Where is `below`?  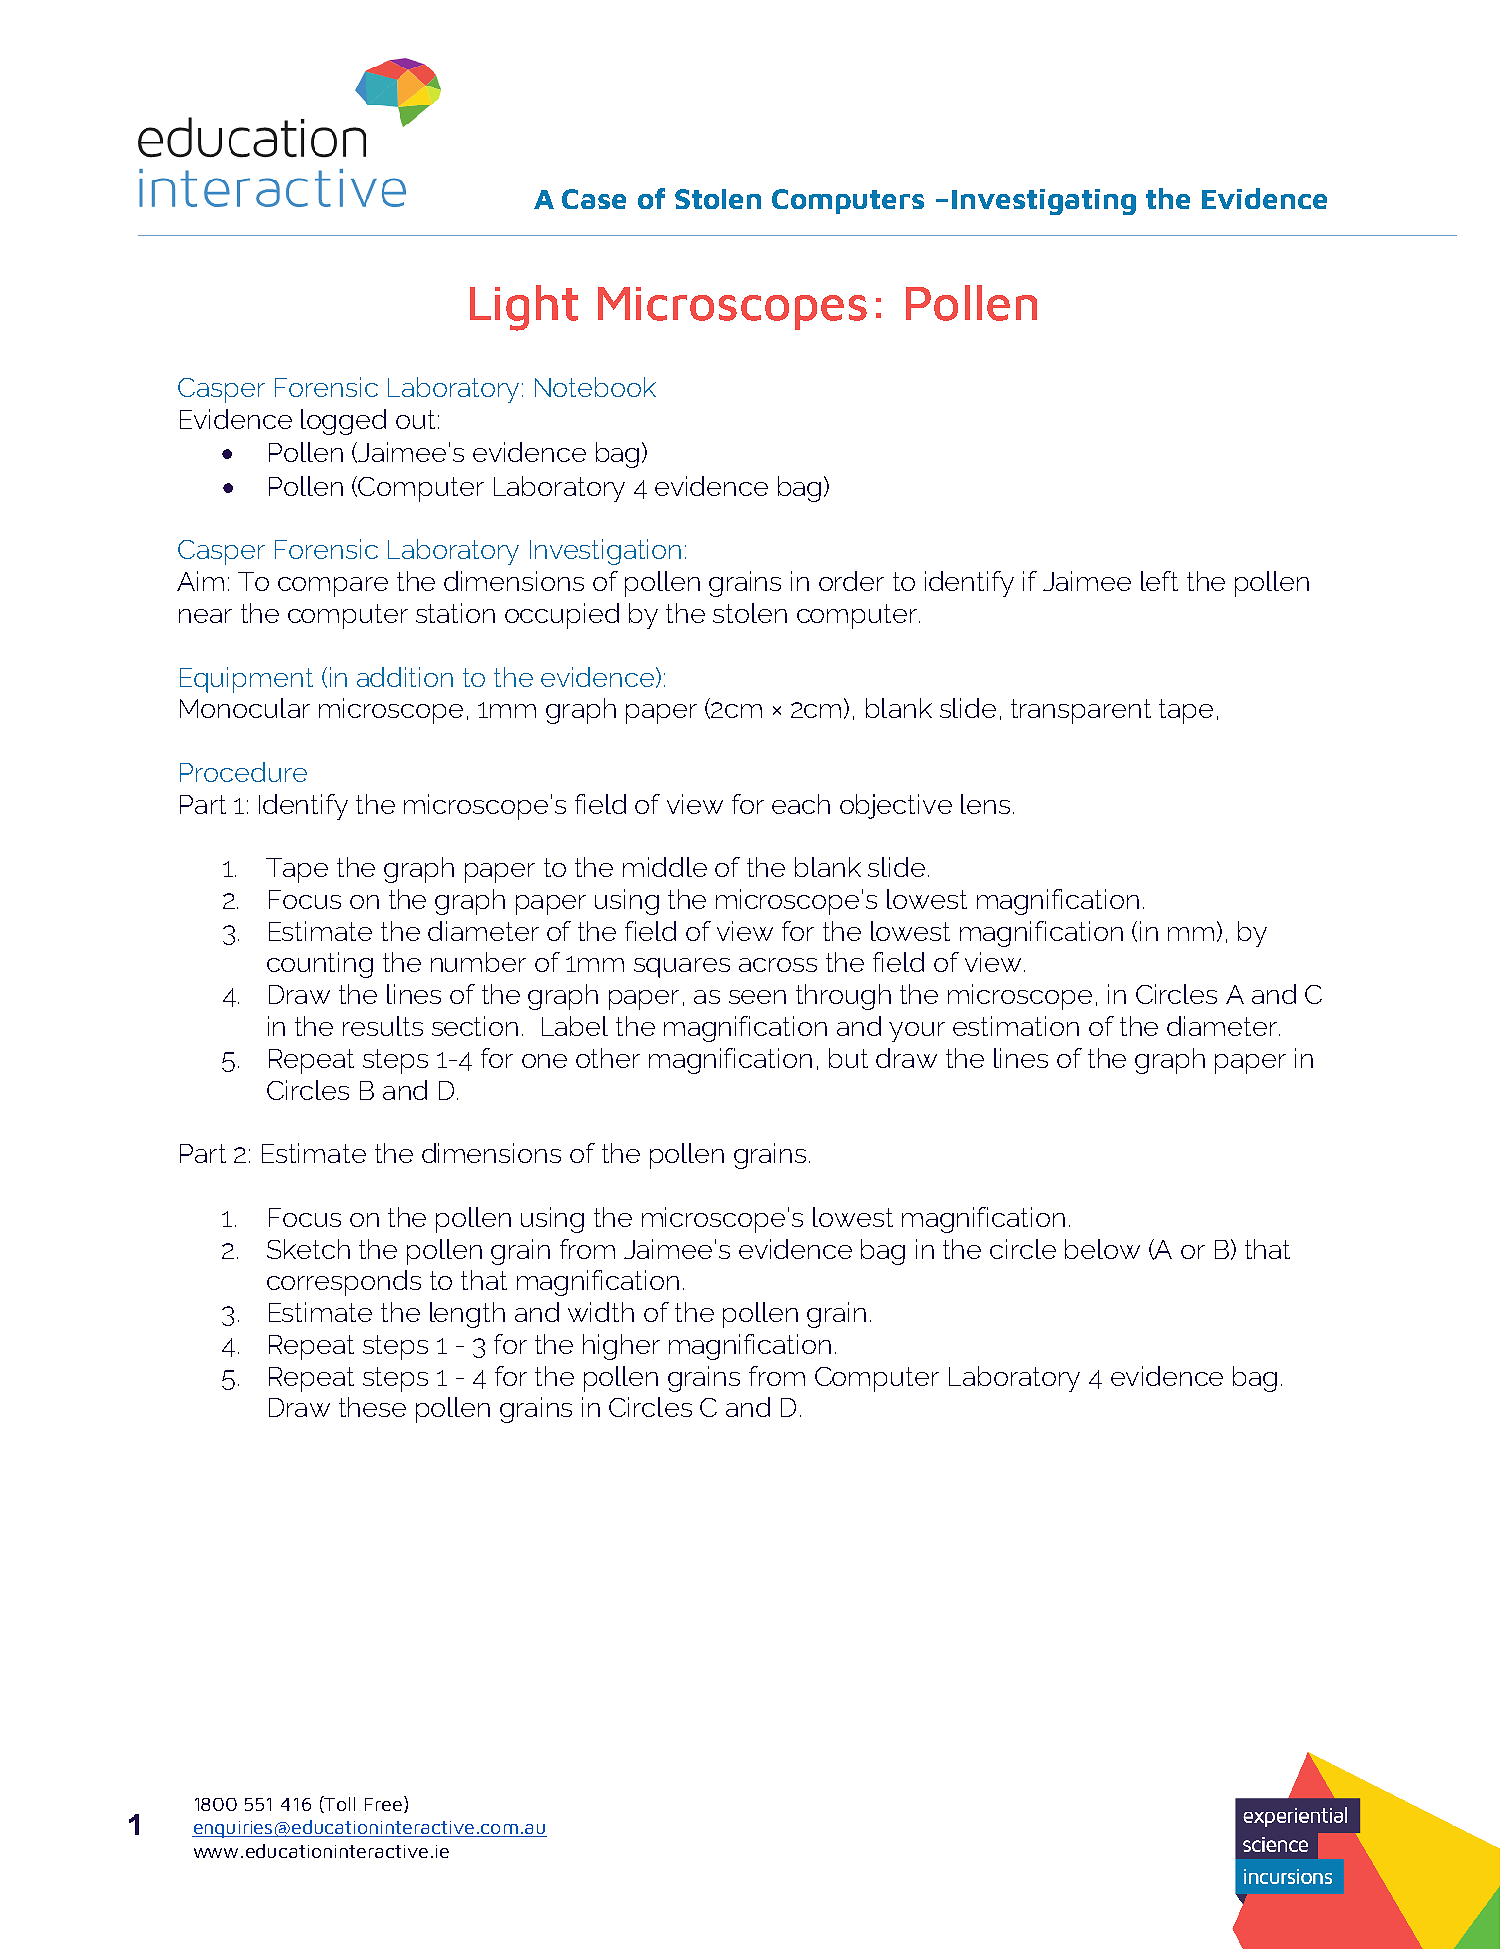
below is located at coordinates (1102, 1249).
